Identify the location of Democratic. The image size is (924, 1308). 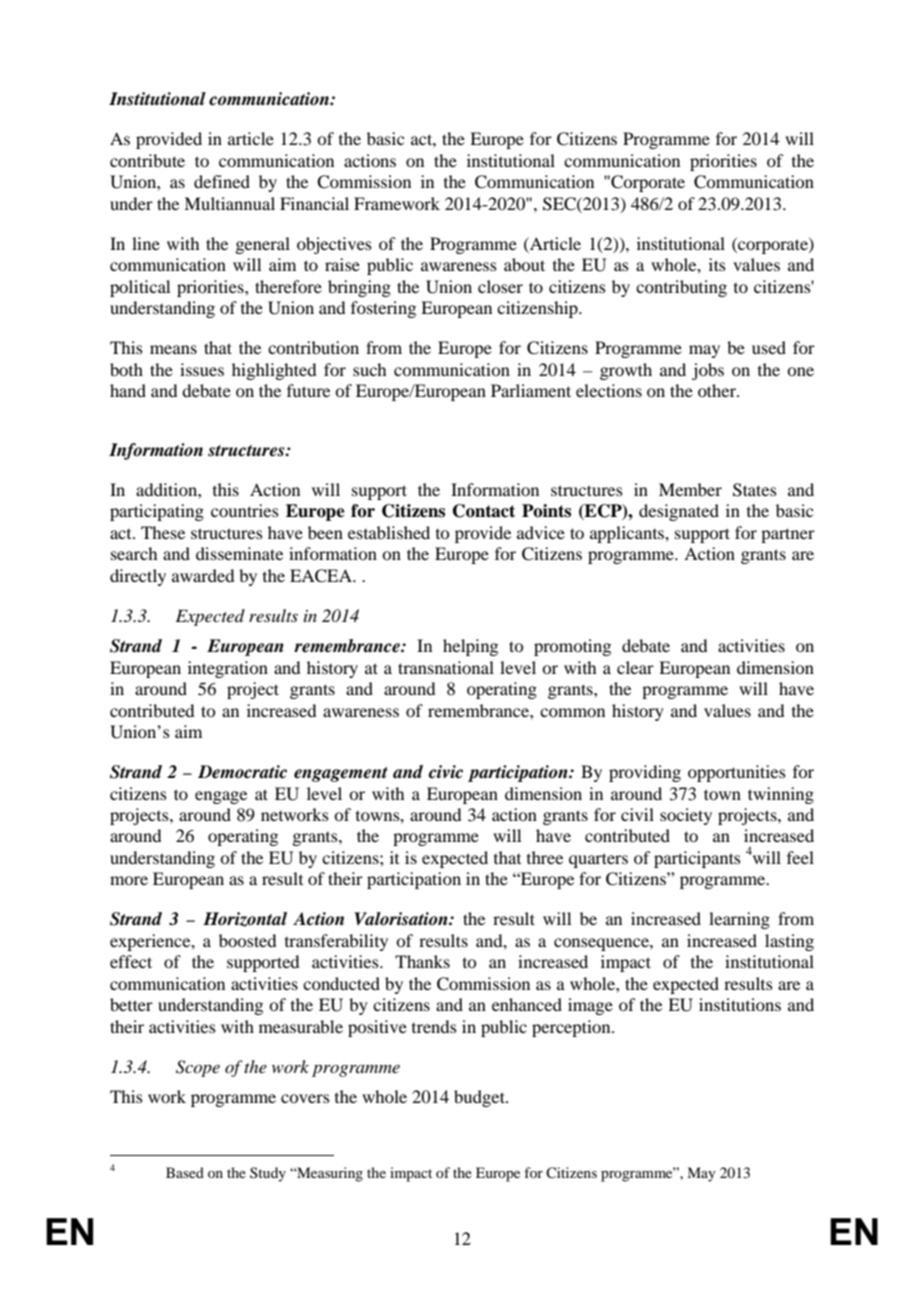
(242, 772).
